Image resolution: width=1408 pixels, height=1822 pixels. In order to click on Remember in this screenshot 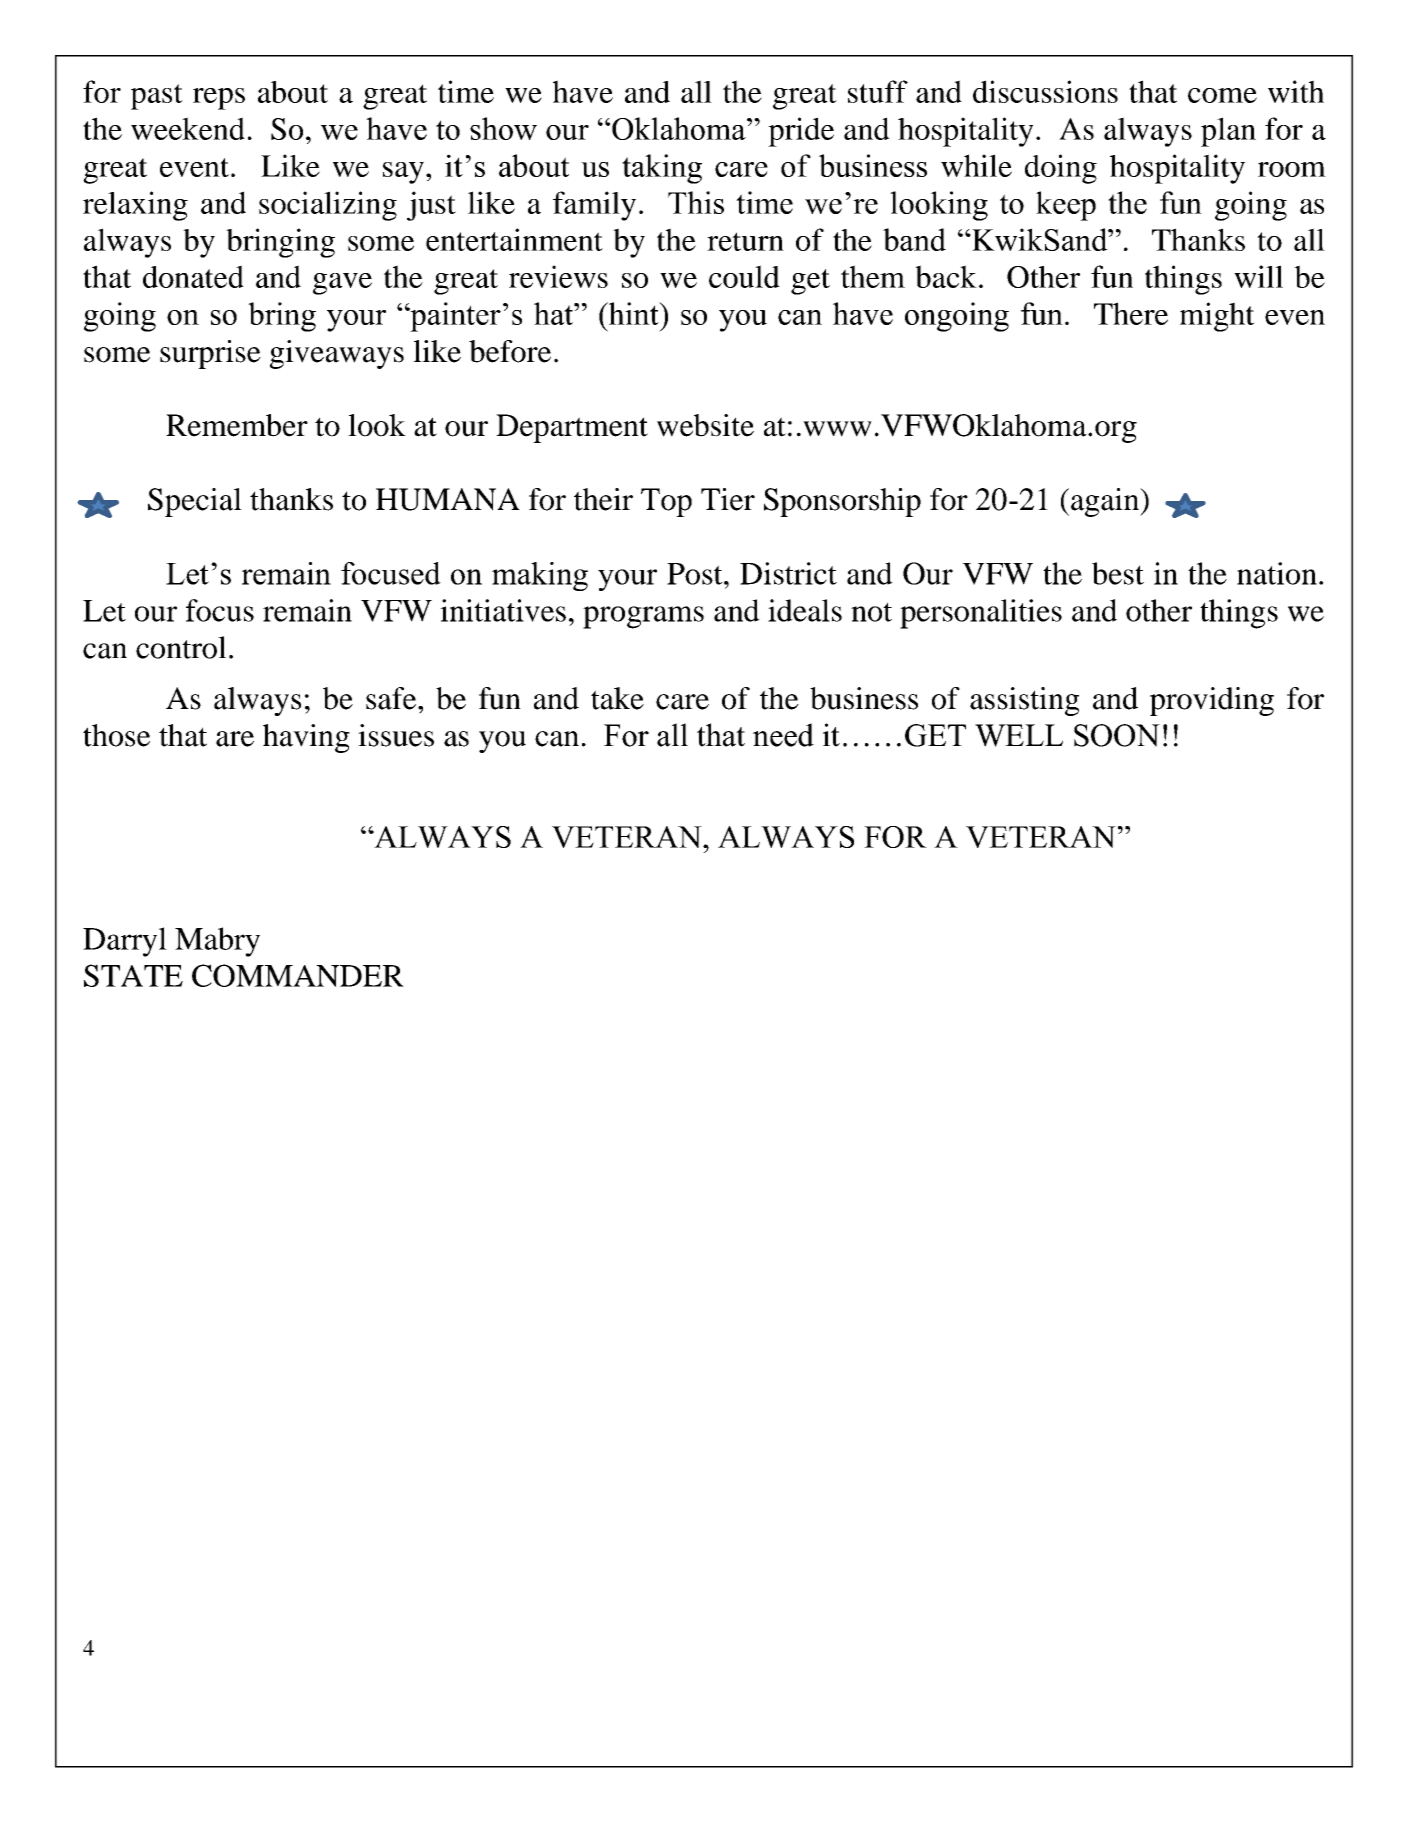, I will do `click(237, 425)`.
